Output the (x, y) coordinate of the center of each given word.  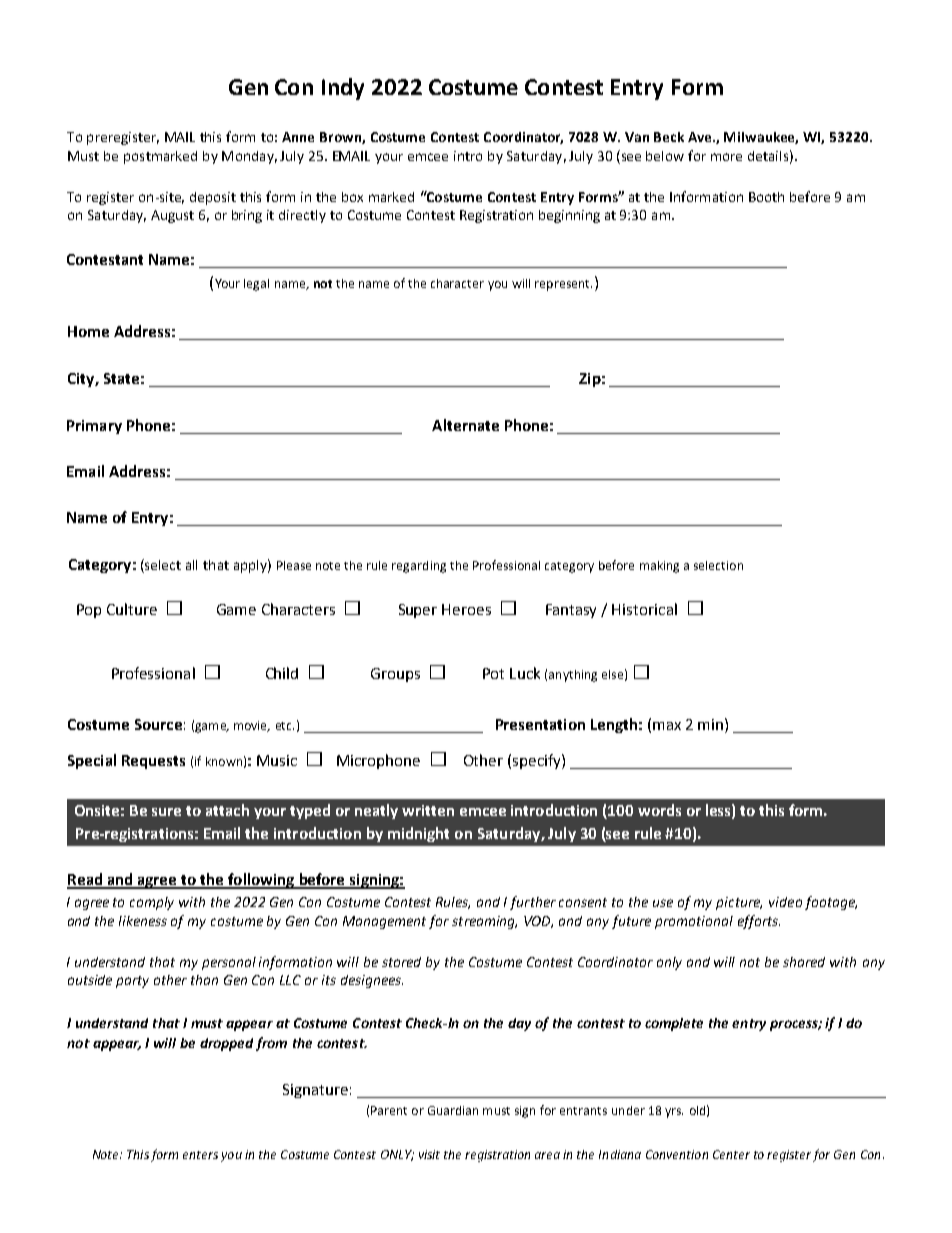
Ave (701, 137)
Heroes (466, 609)
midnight (418, 834)
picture (739, 903)
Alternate (465, 425)
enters (200, 1155)
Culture (132, 609)
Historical (644, 609)
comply (152, 903)
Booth (766, 197)
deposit (213, 198)
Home (88, 331)
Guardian (453, 1110)
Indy (343, 89)
